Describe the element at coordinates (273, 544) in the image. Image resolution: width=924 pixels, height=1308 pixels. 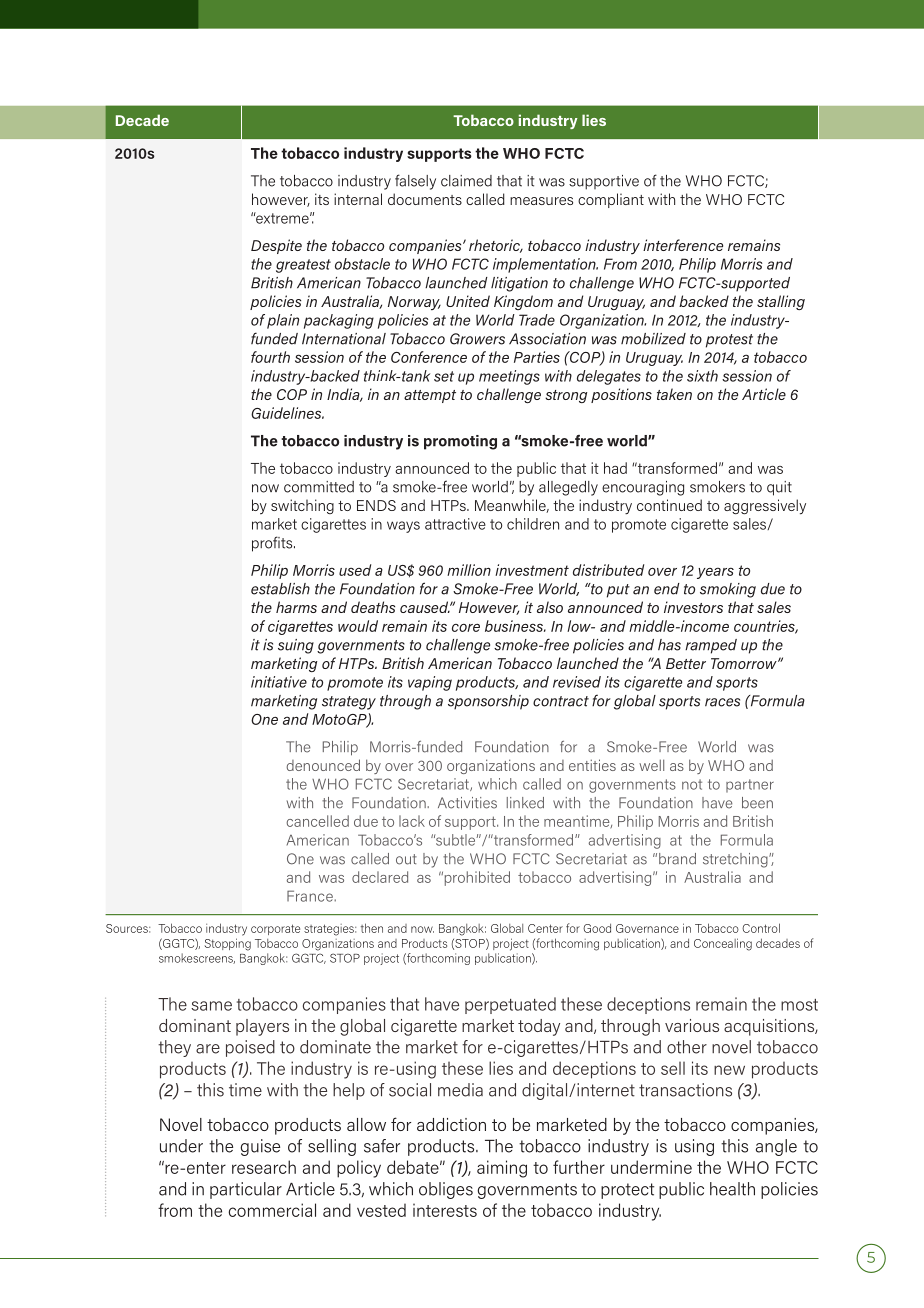
I see `profits` at that location.
